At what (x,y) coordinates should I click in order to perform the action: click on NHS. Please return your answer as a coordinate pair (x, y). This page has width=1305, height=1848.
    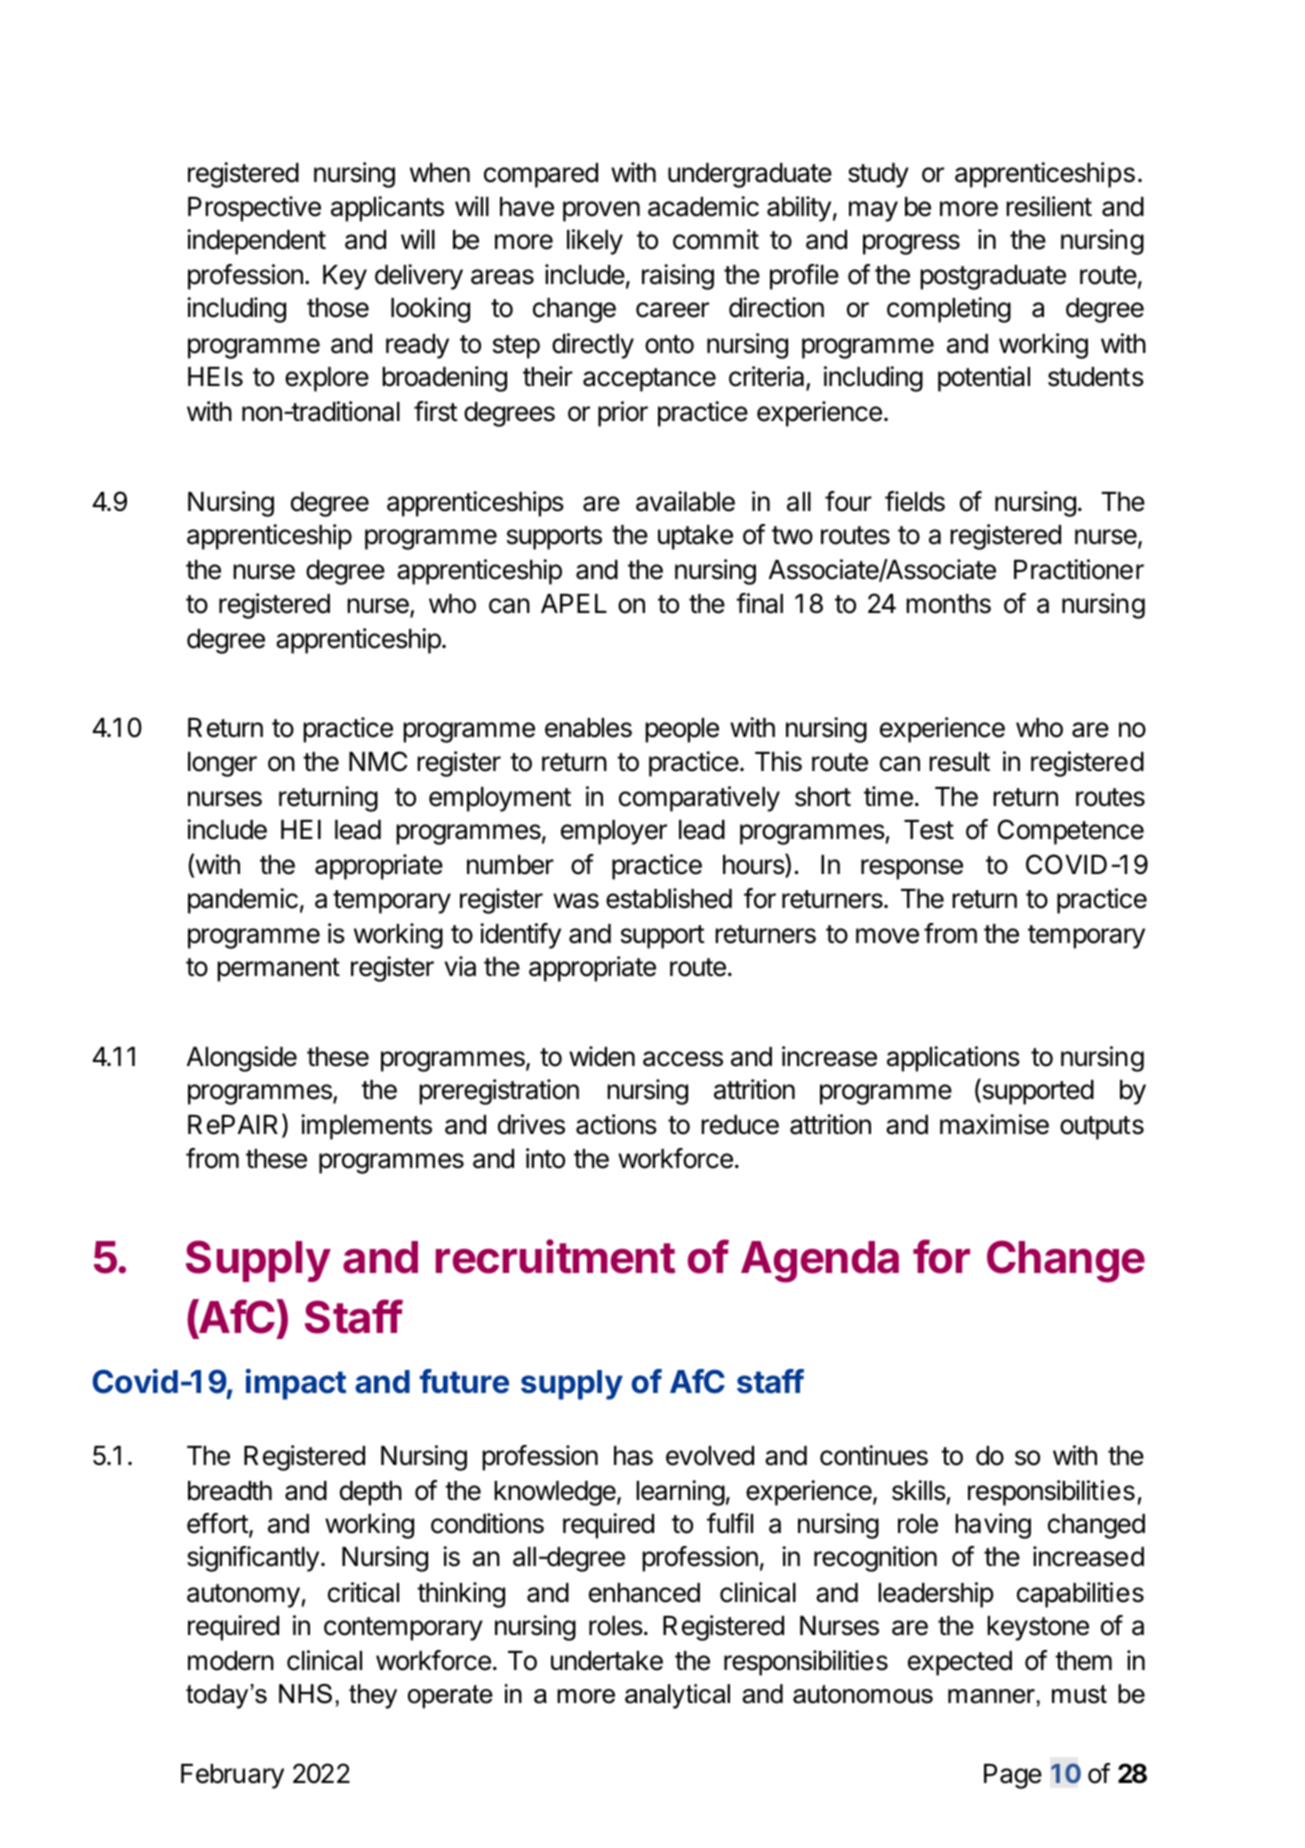
    Looking at the image, I should click on (305, 1694).
